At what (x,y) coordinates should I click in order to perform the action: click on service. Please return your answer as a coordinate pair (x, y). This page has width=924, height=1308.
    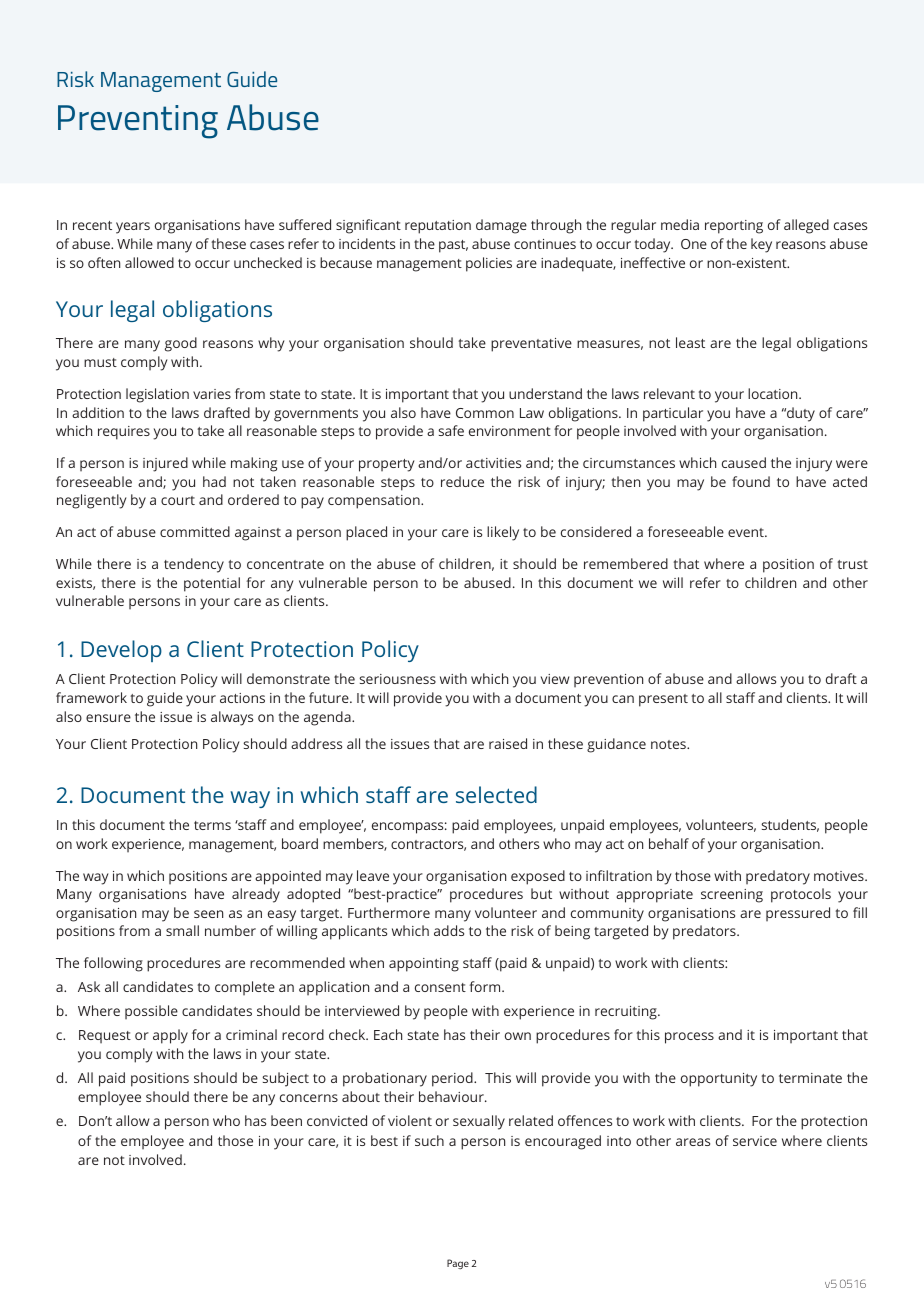
    Looking at the image, I should click on (755, 1141).
